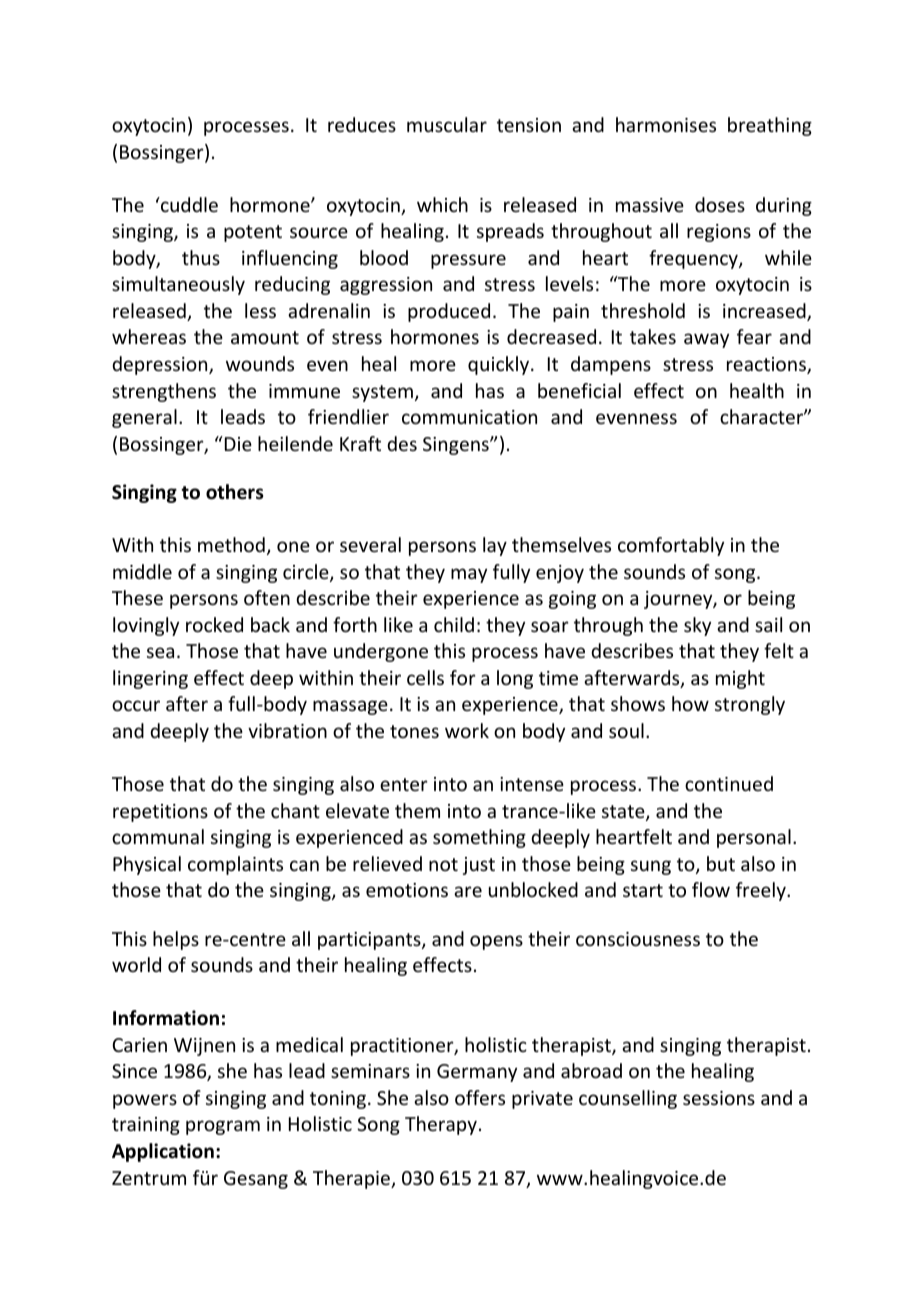 This document has width=924, height=1308. I want to click on program, so click(223, 1127).
